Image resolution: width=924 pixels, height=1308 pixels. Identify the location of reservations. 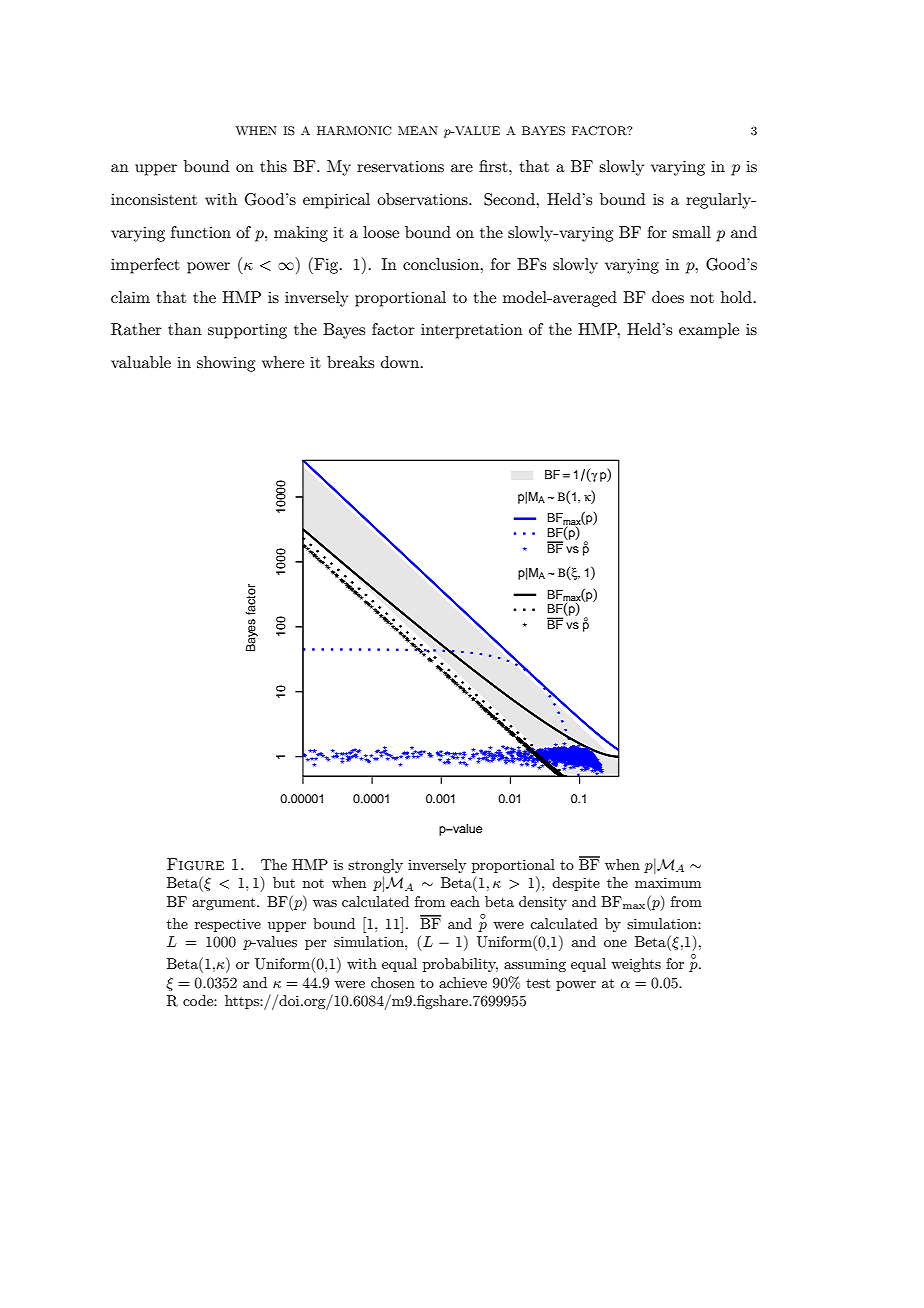
(400, 166).
